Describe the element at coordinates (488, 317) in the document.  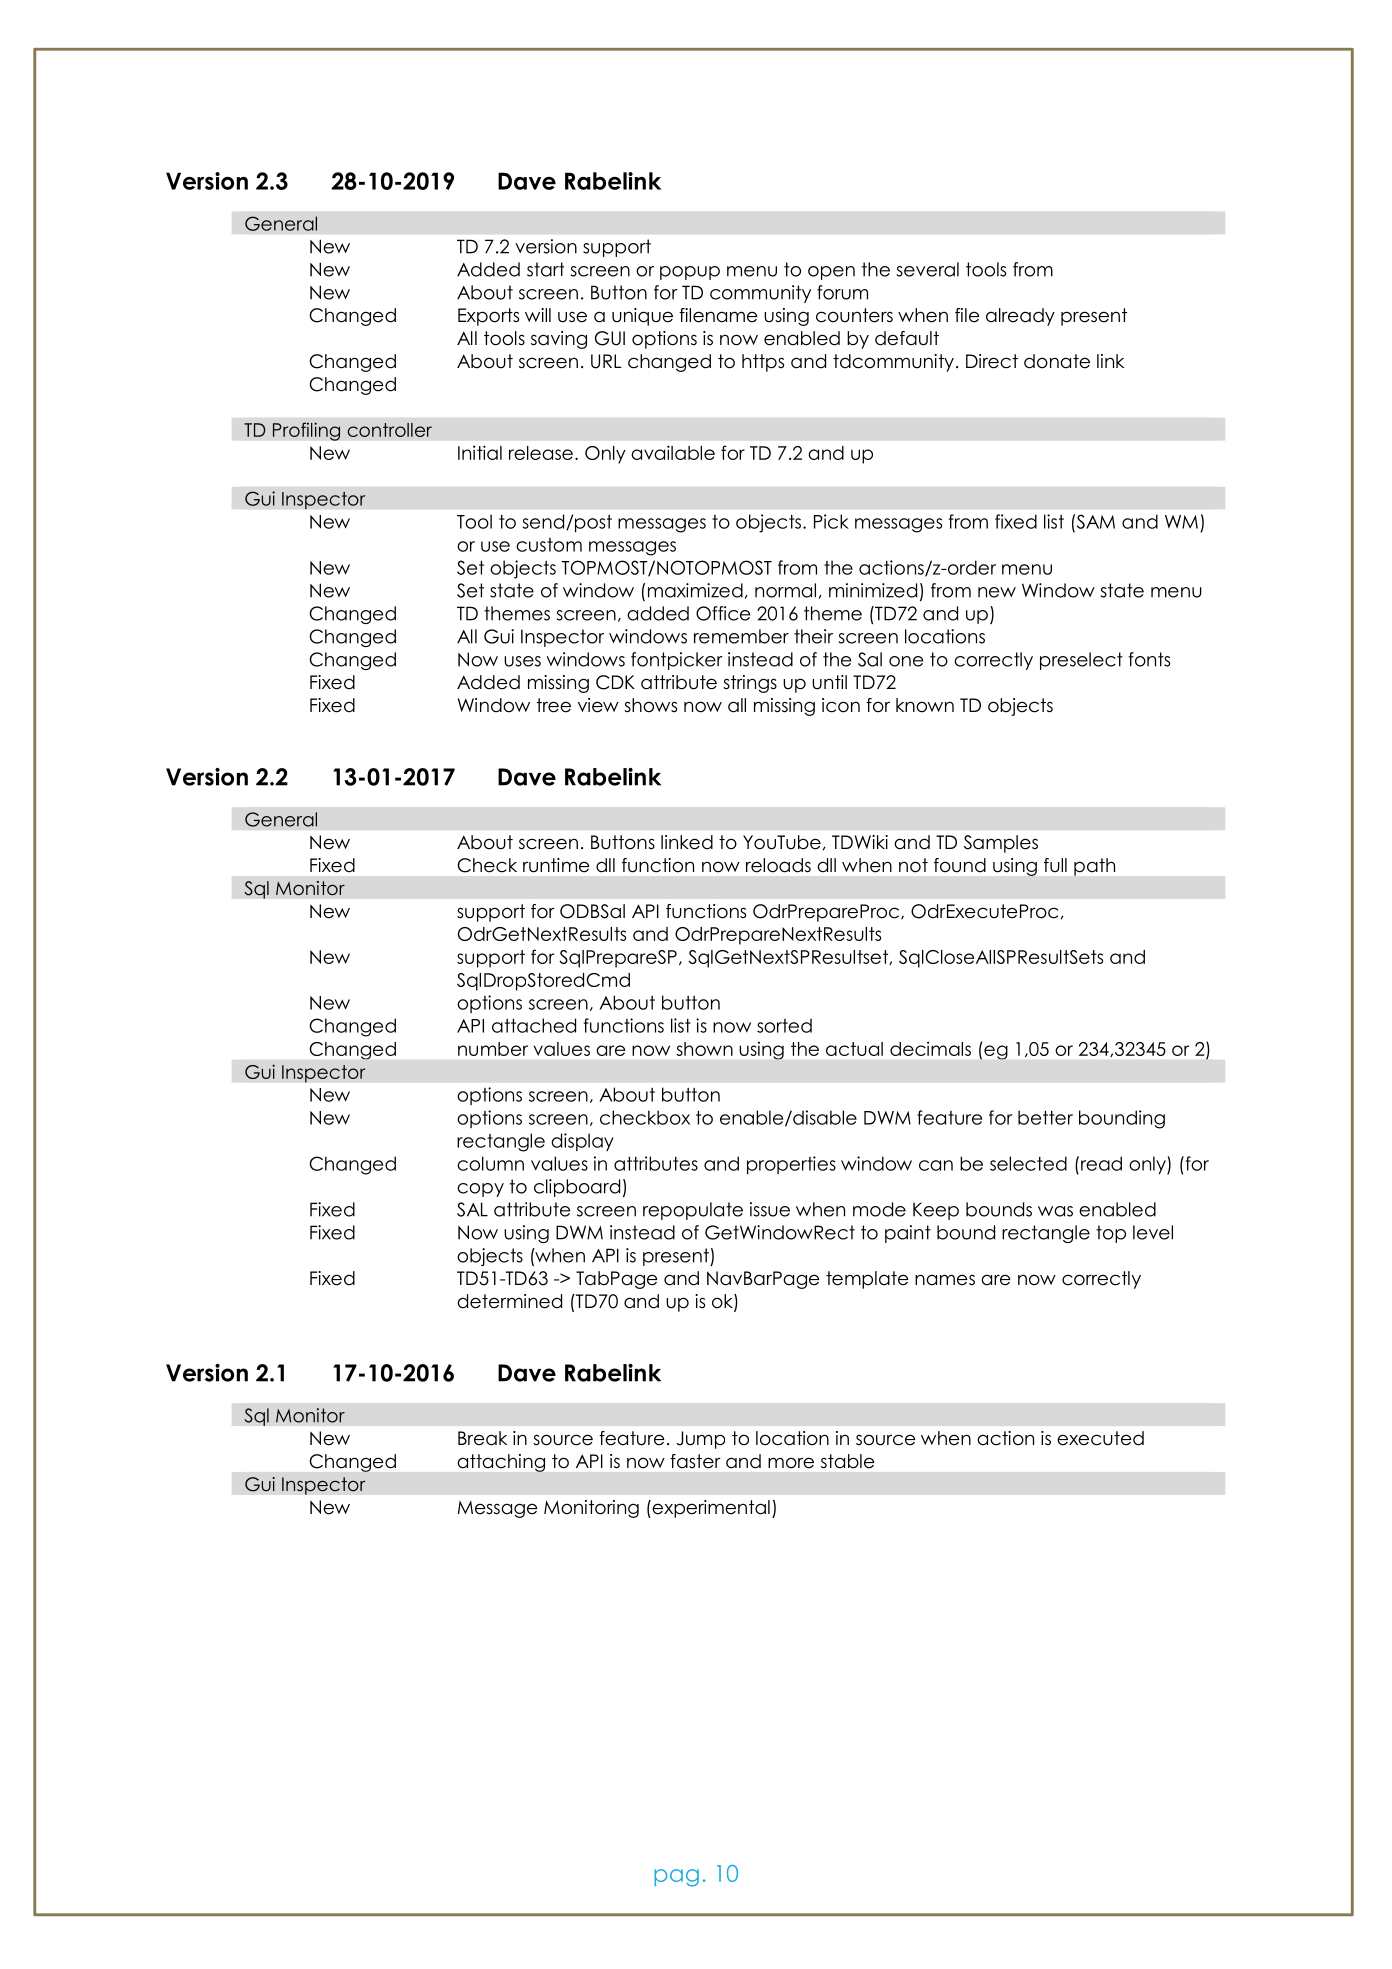
I see `Exports` at that location.
